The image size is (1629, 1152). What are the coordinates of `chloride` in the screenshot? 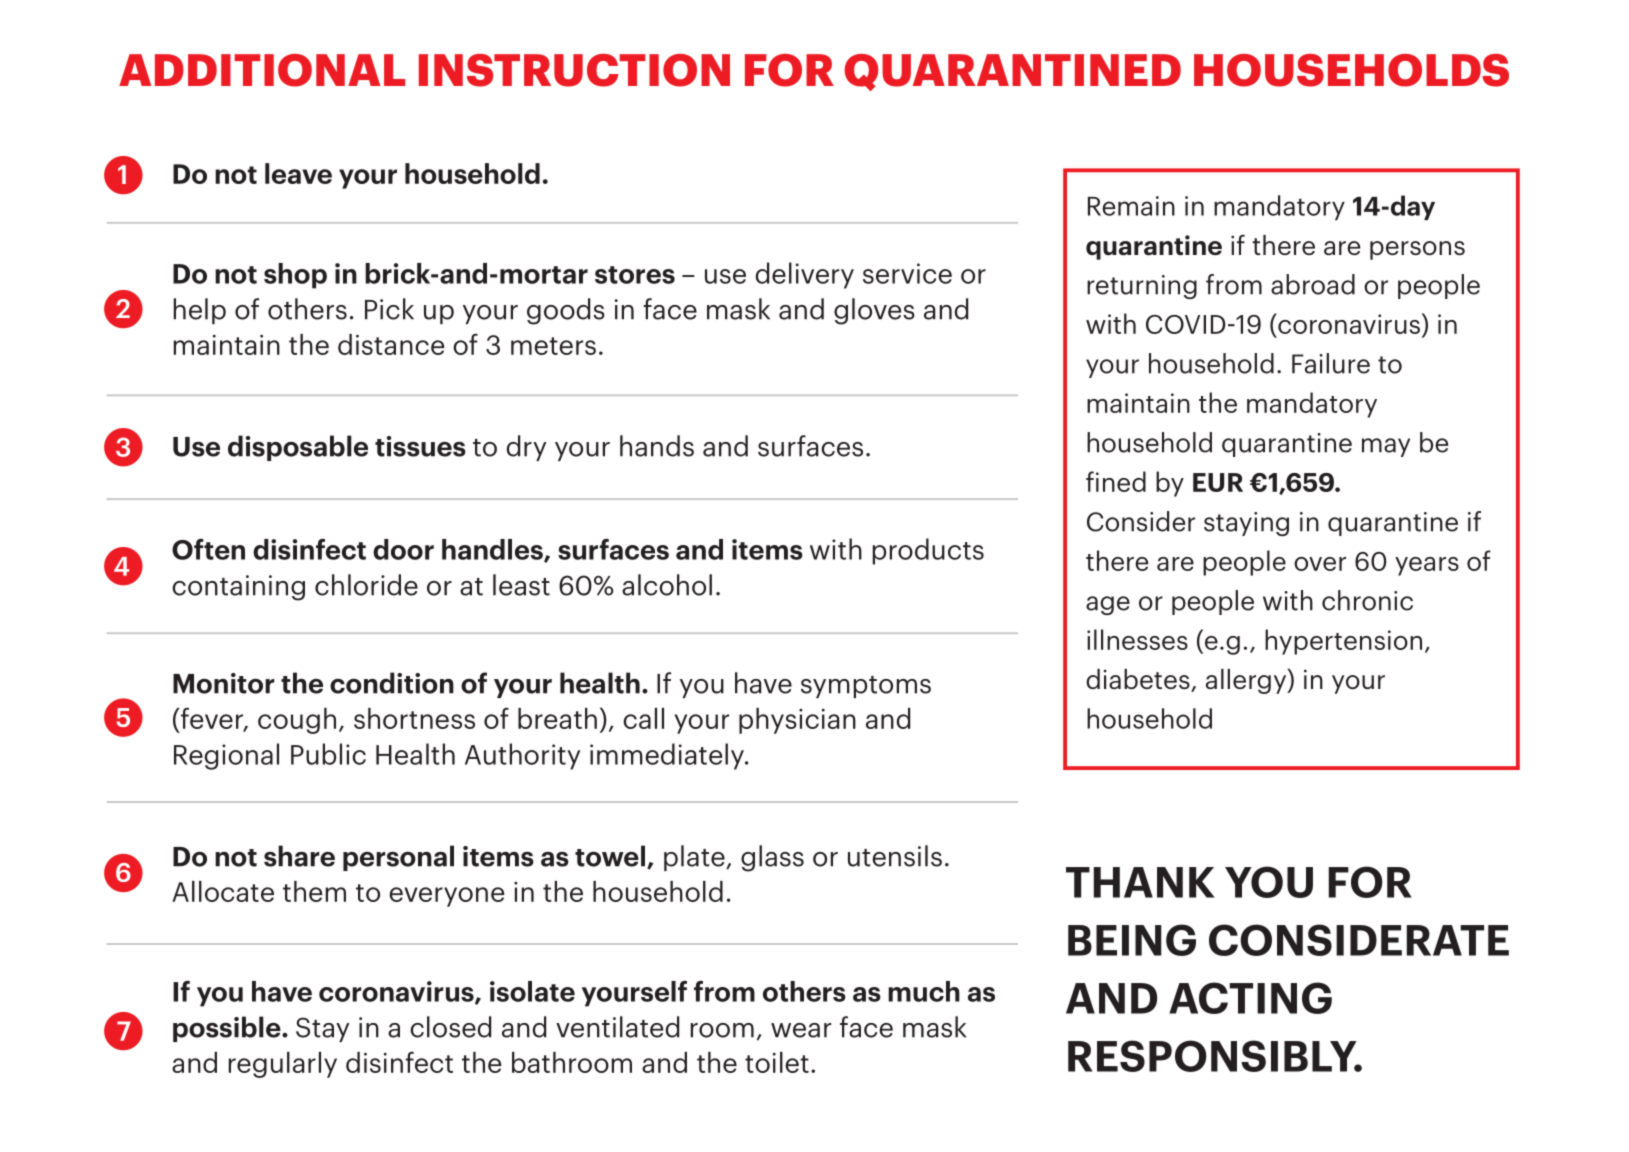 It's located at (366, 585).
